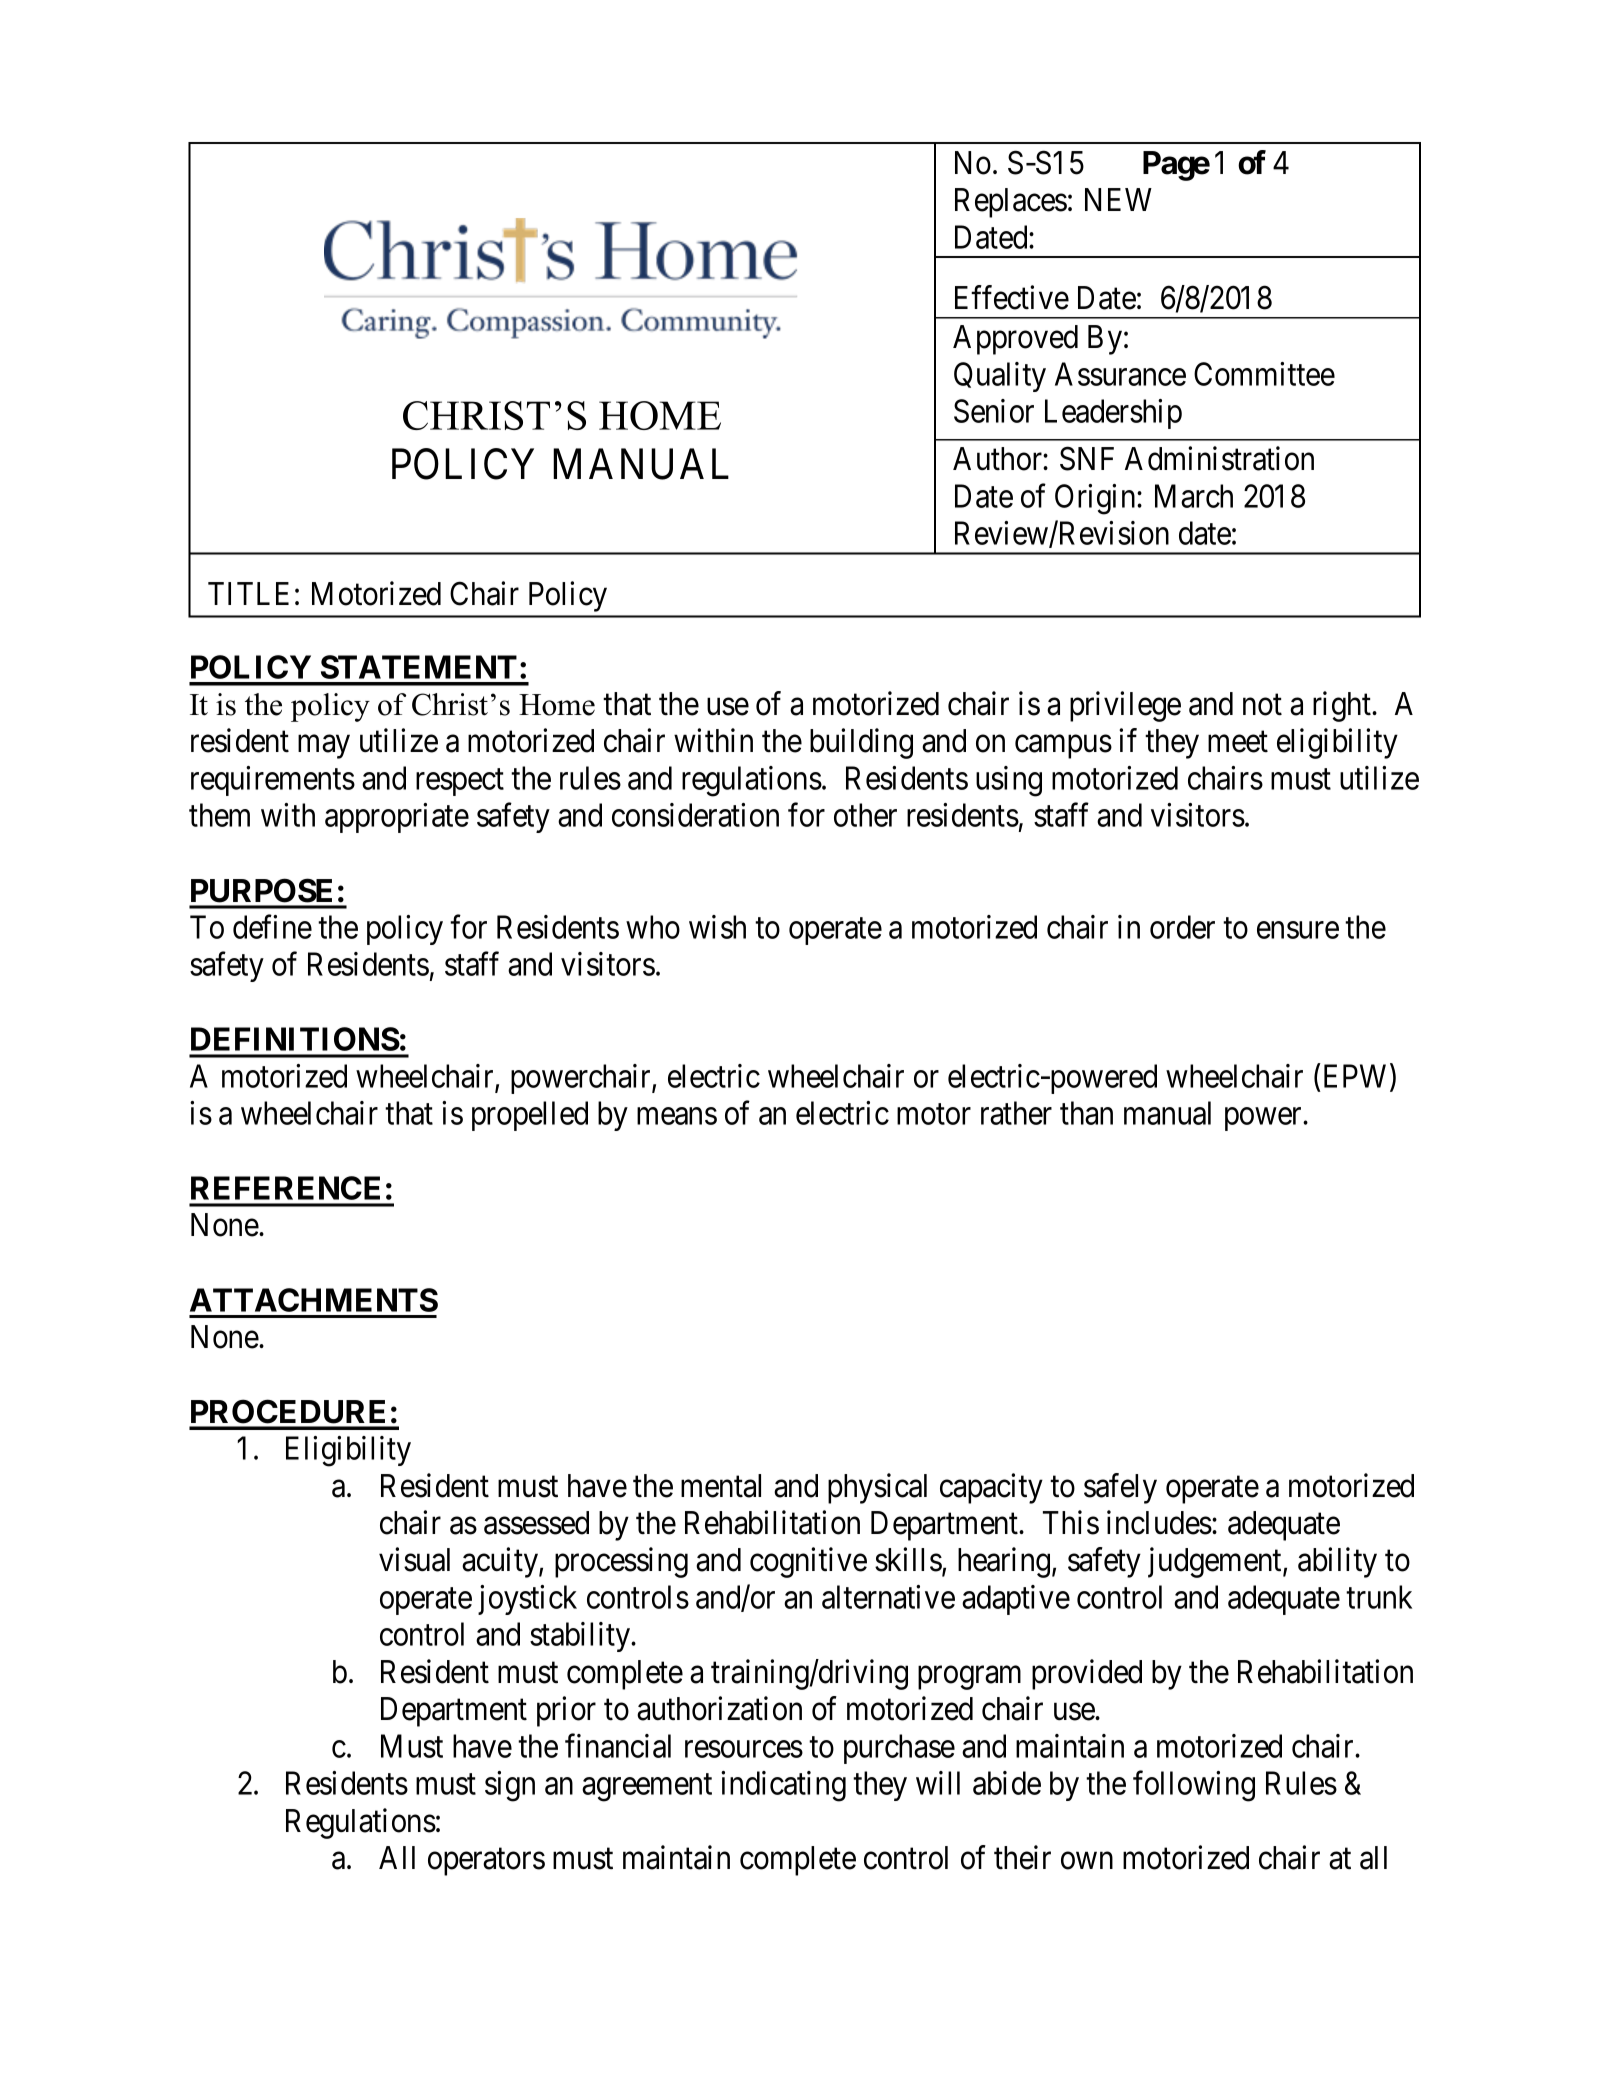 This screenshot has height=2082, width=1609. I want to click on sign, so click(510, 1786).
